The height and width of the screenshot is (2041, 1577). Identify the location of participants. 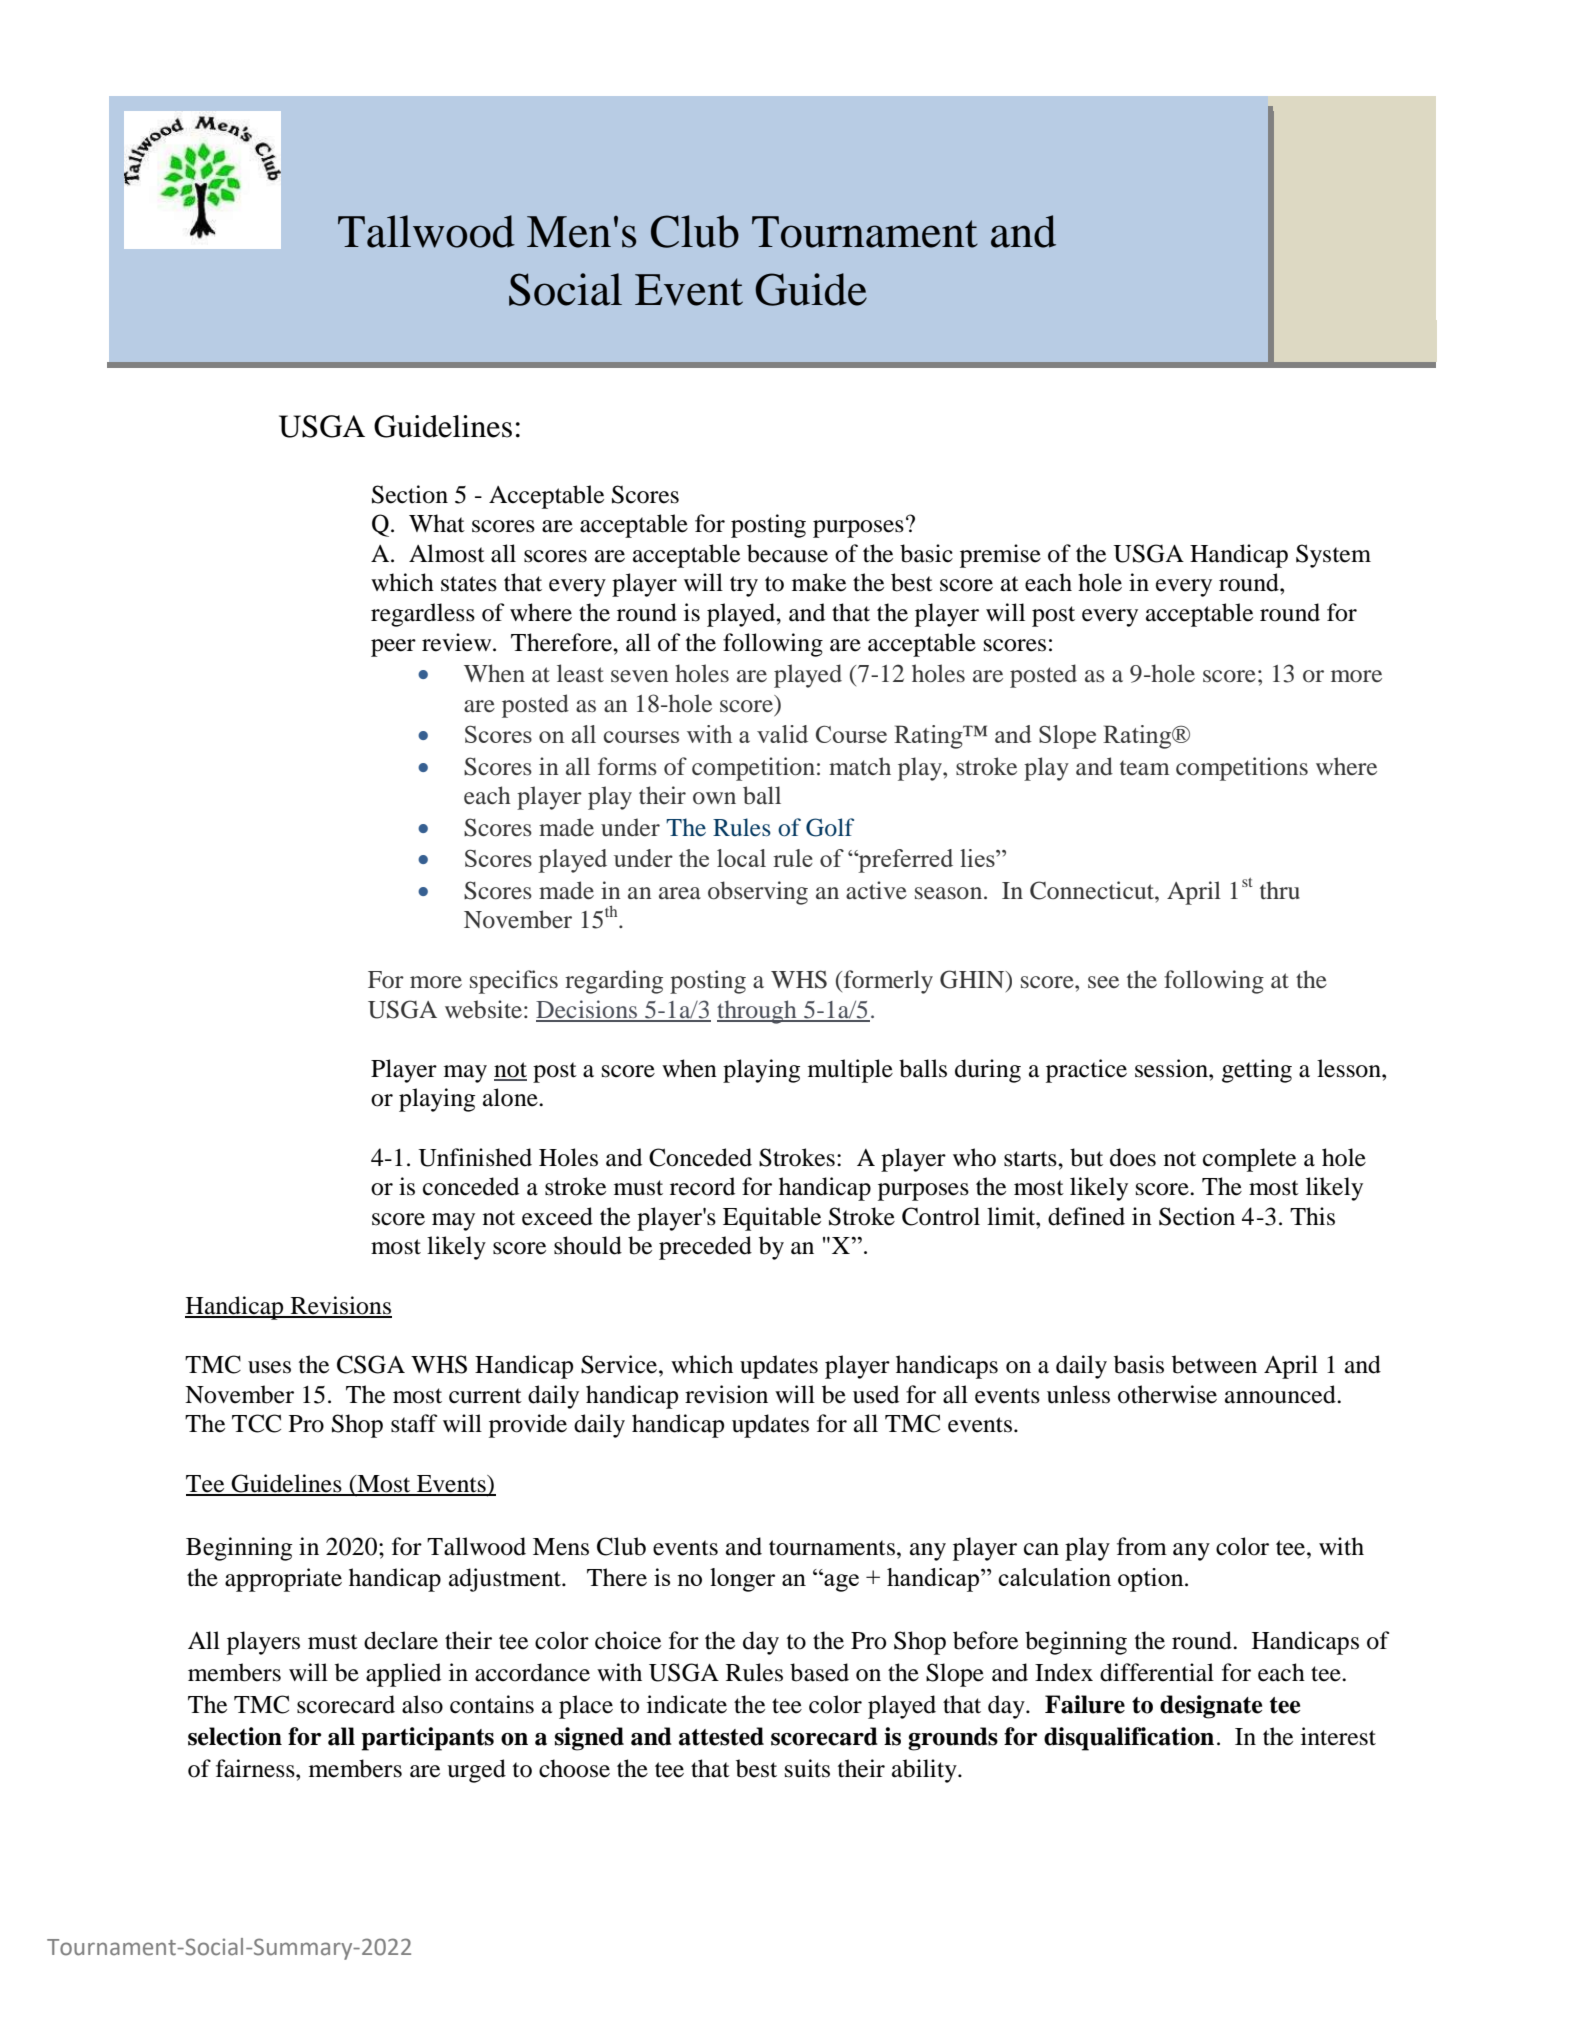
(427, 1739).
